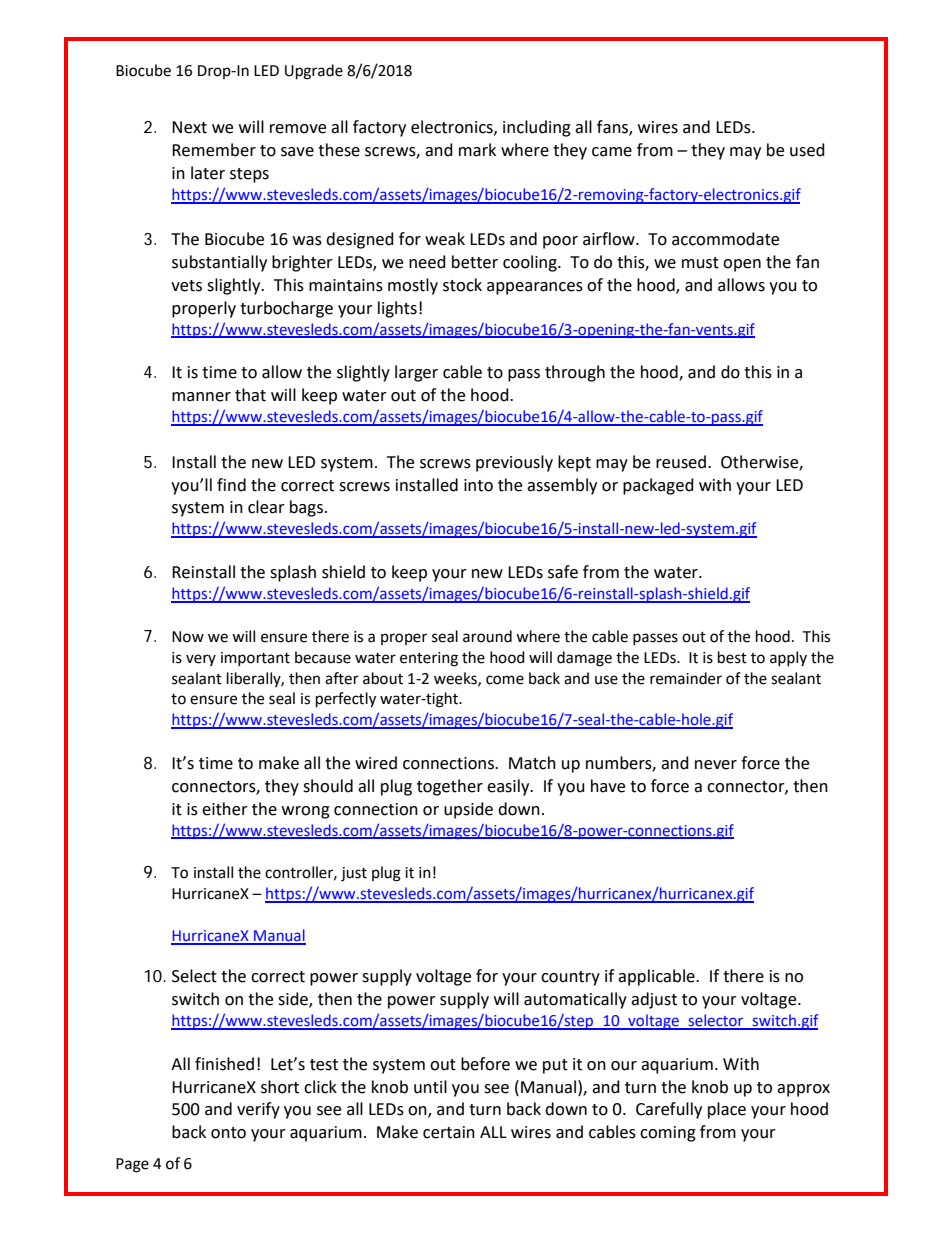 The width and height of the screenshot is (952, 1233). Describe the element at coordinates (700, 263) in the screenshot. I see `must` at that location.
